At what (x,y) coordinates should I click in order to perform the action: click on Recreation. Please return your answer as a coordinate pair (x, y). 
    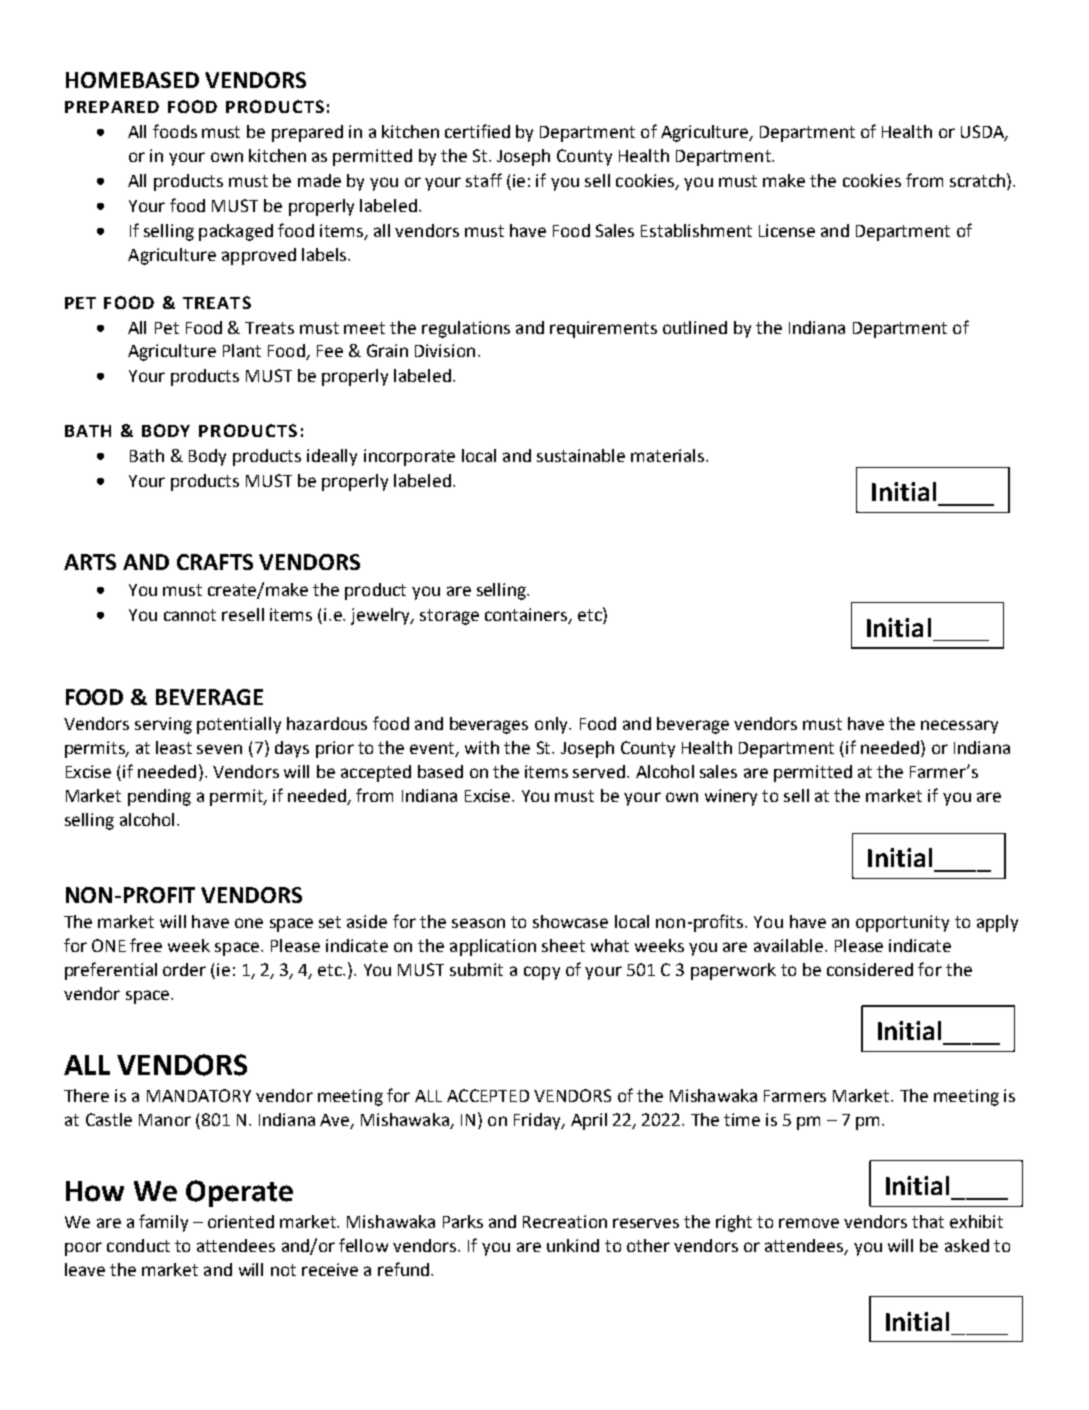
    Looking at the image, I should click on (565, 1221).
